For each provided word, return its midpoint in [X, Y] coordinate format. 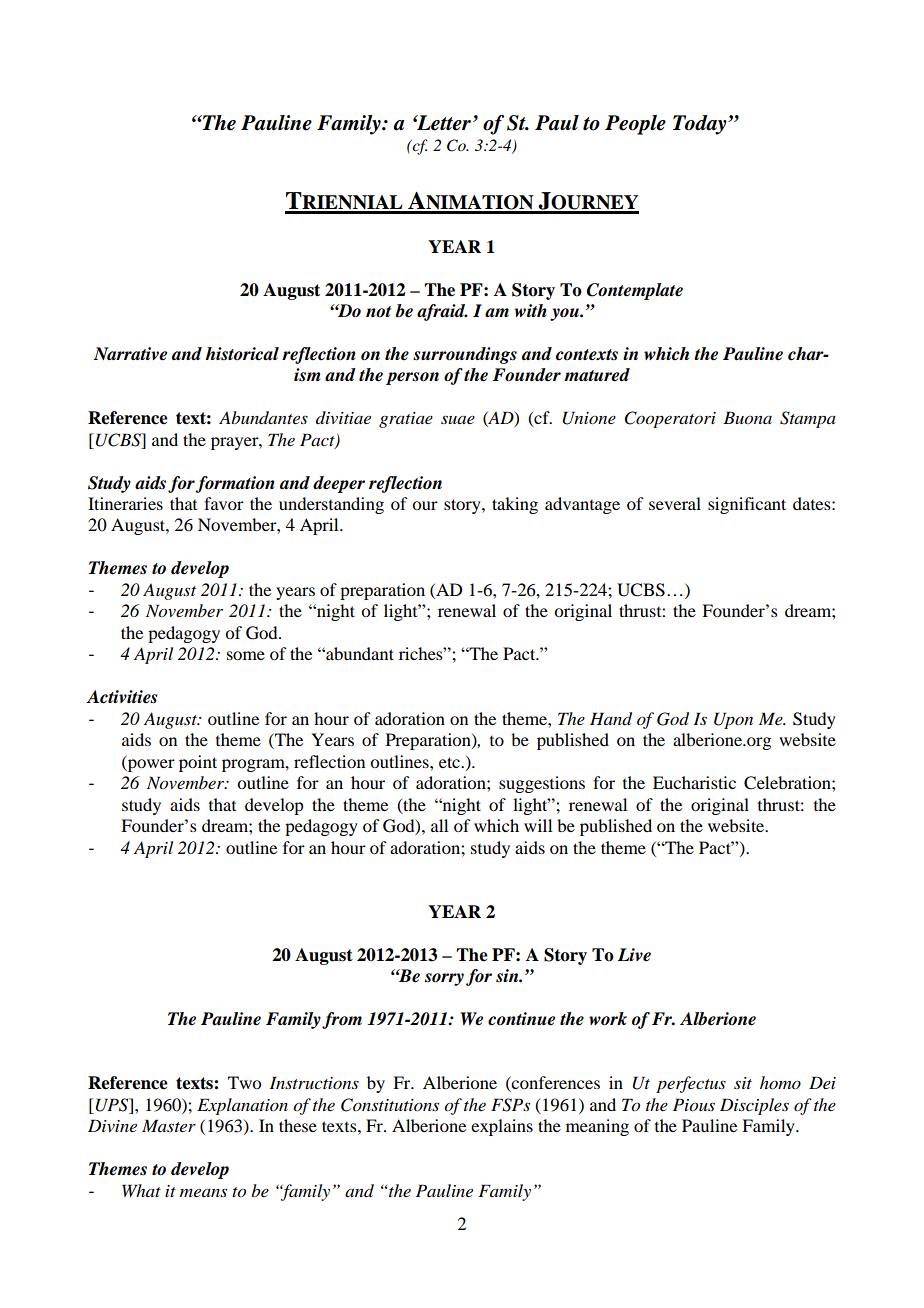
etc [450, 762]
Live [634, 955]
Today [701, 125]
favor [224, 503]
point [198, 763]
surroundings [465, 355]
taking [515, 505]
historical [242, 354]
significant [747, 505]
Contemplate [635, 291]
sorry [444, 979]
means [203, 1192]
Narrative [130, 354]
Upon [733, 720]
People [635, 125]
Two [244, 1082]
